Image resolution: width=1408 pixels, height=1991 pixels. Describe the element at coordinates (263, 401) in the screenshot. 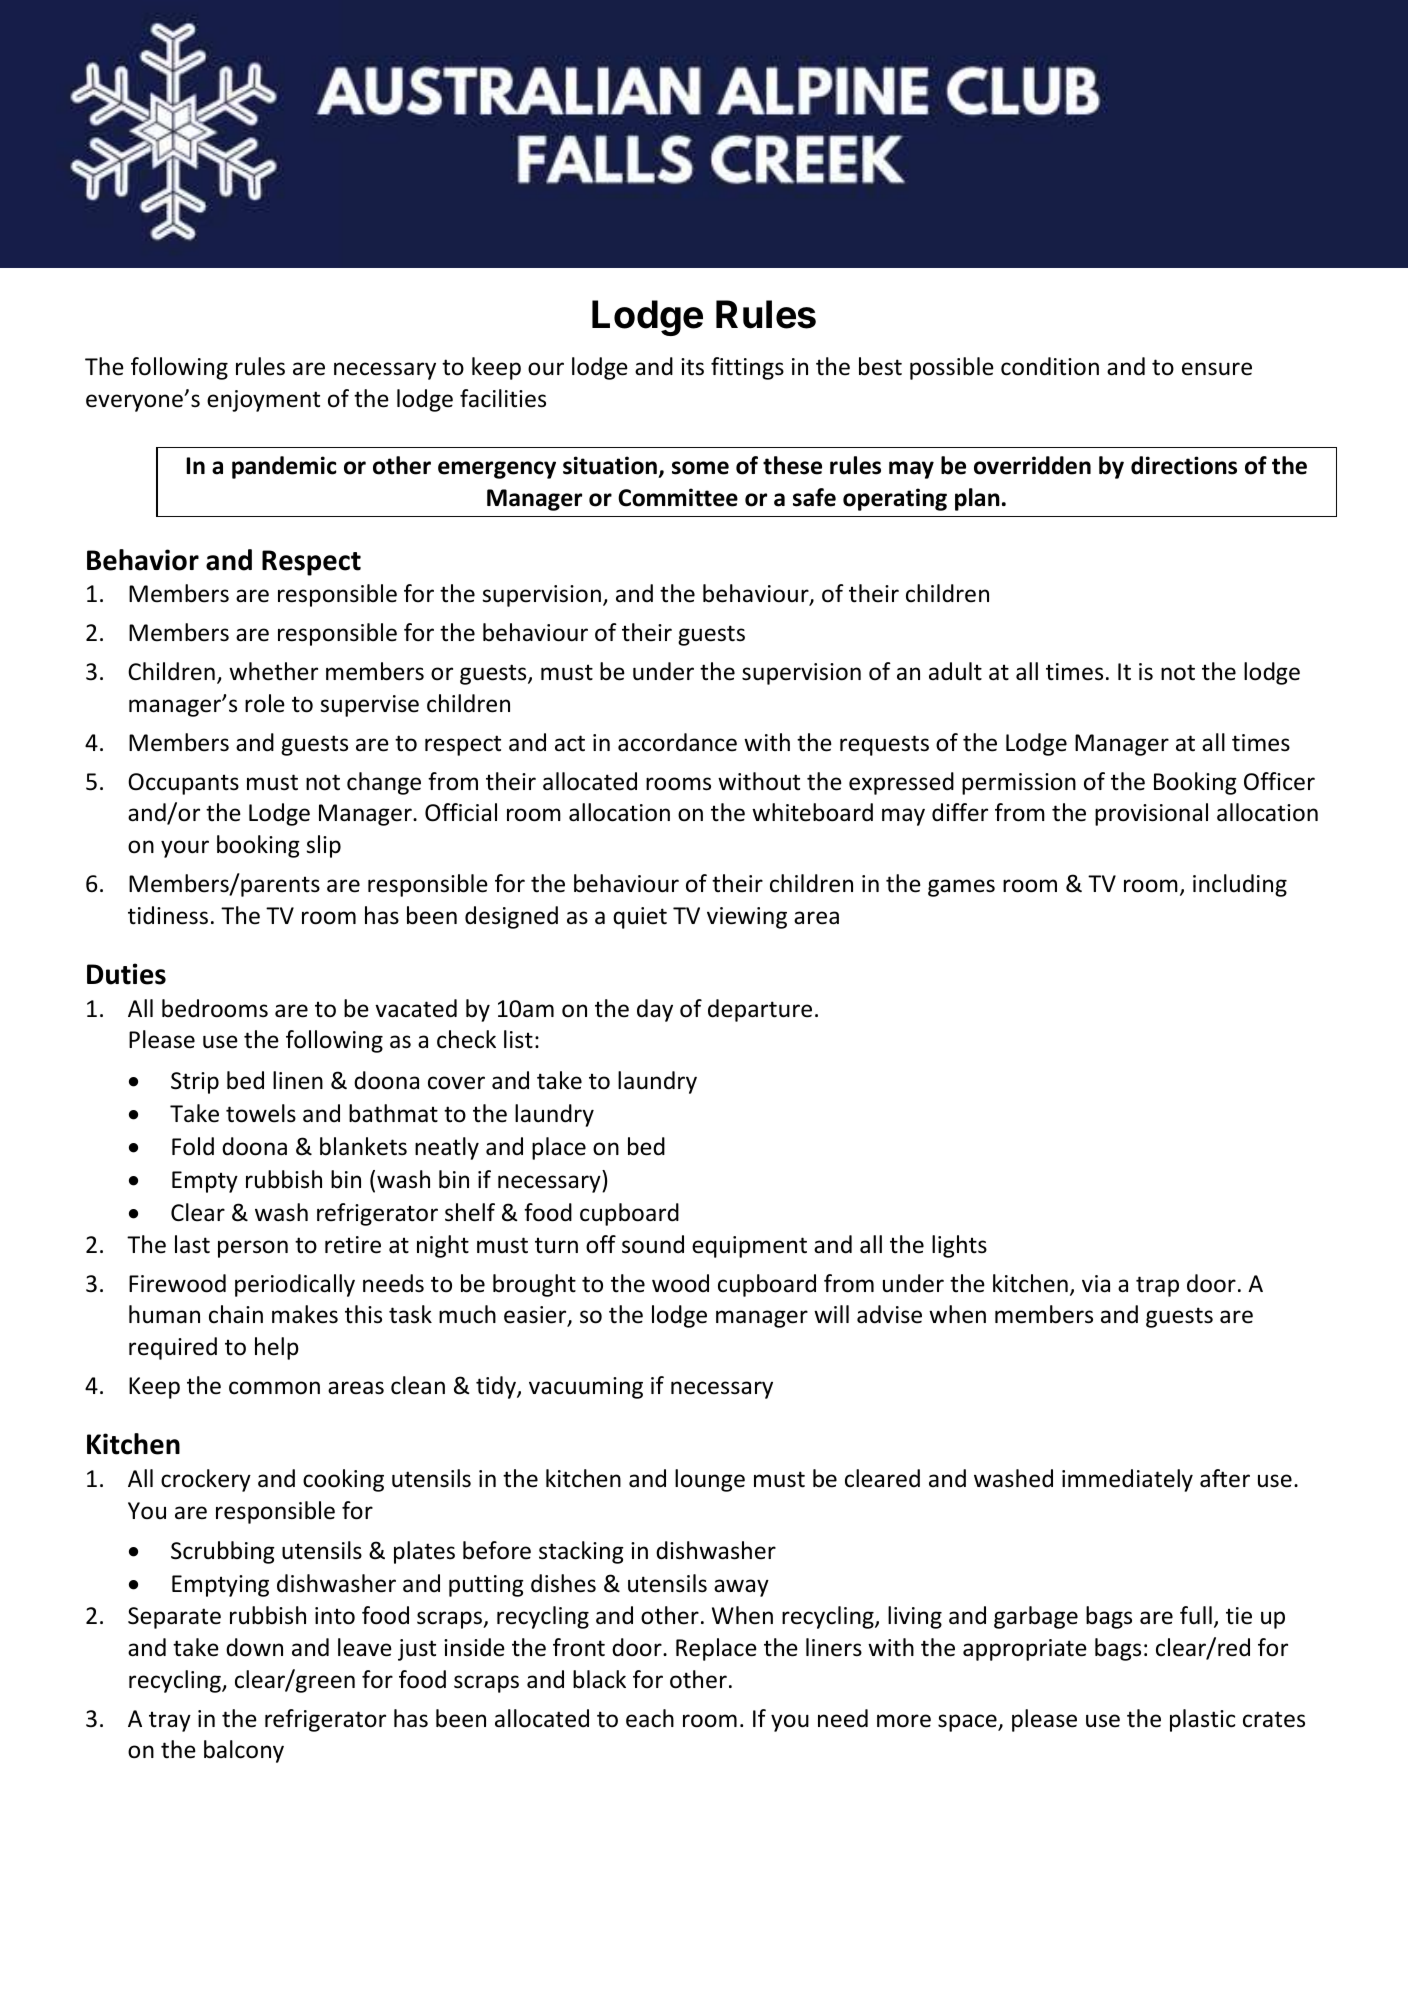

I see `enjoyment` at that location.
